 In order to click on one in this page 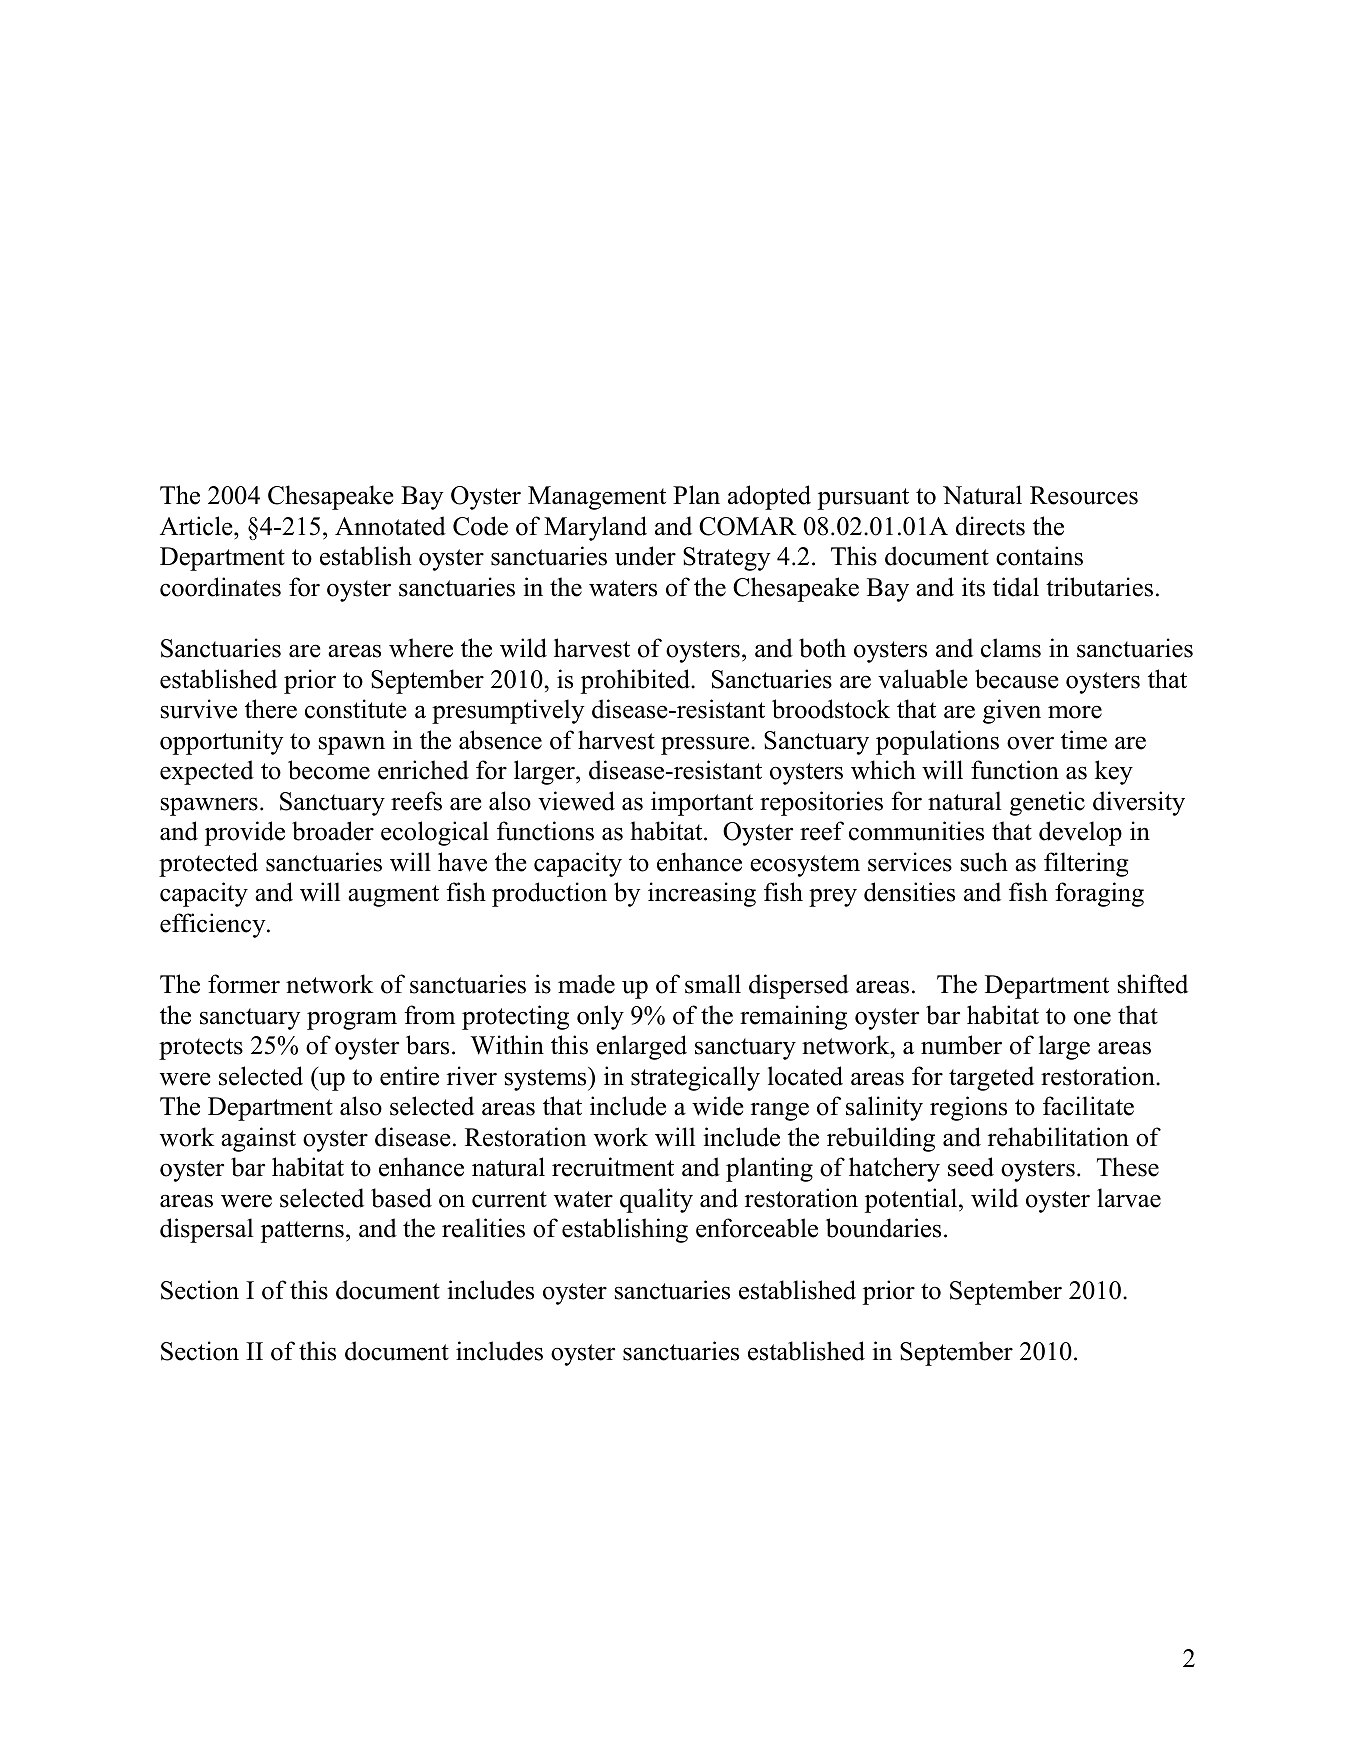, I will do `click(1092, 1018)`.
